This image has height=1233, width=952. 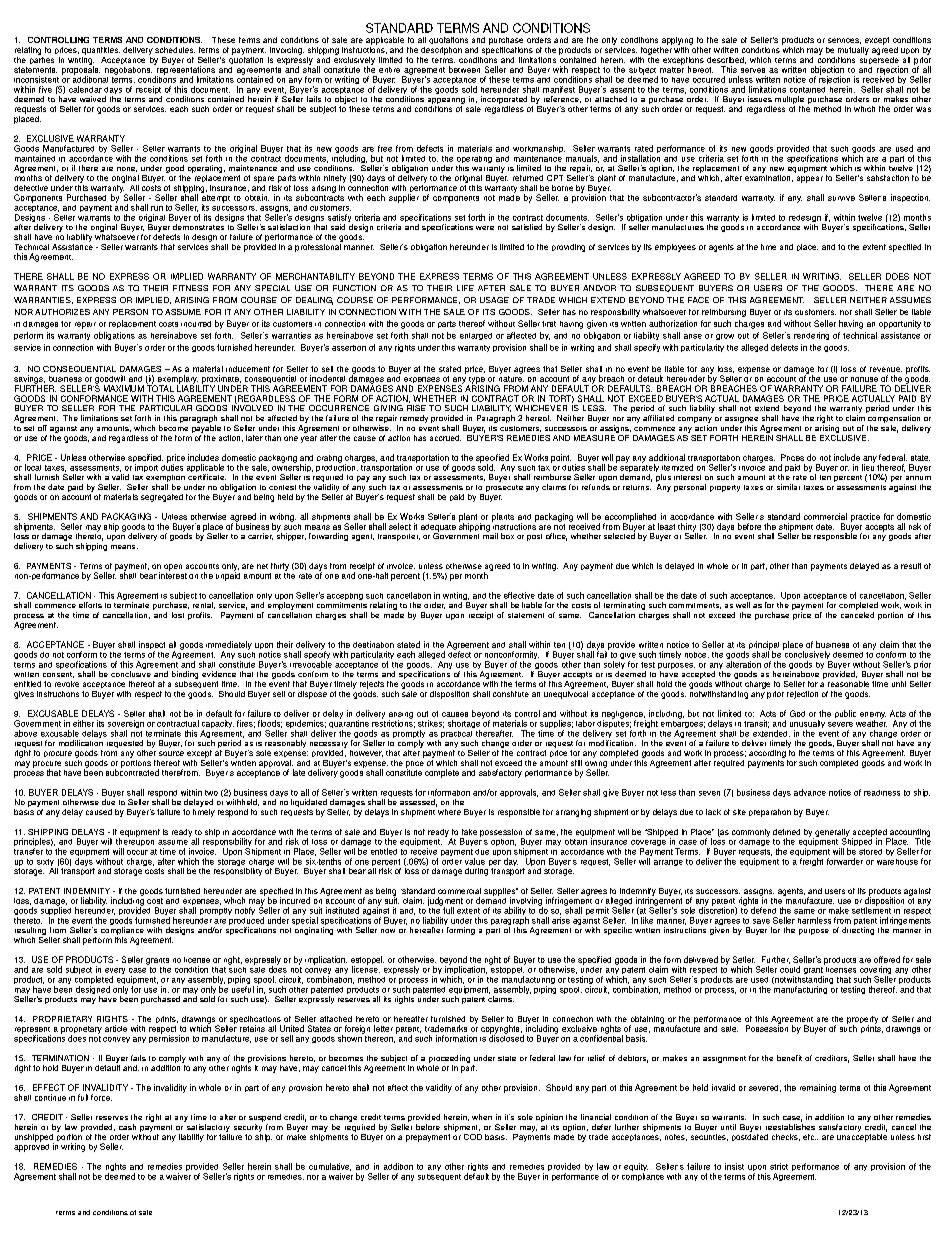 I want to click on source, so click(x=171, y=753).
